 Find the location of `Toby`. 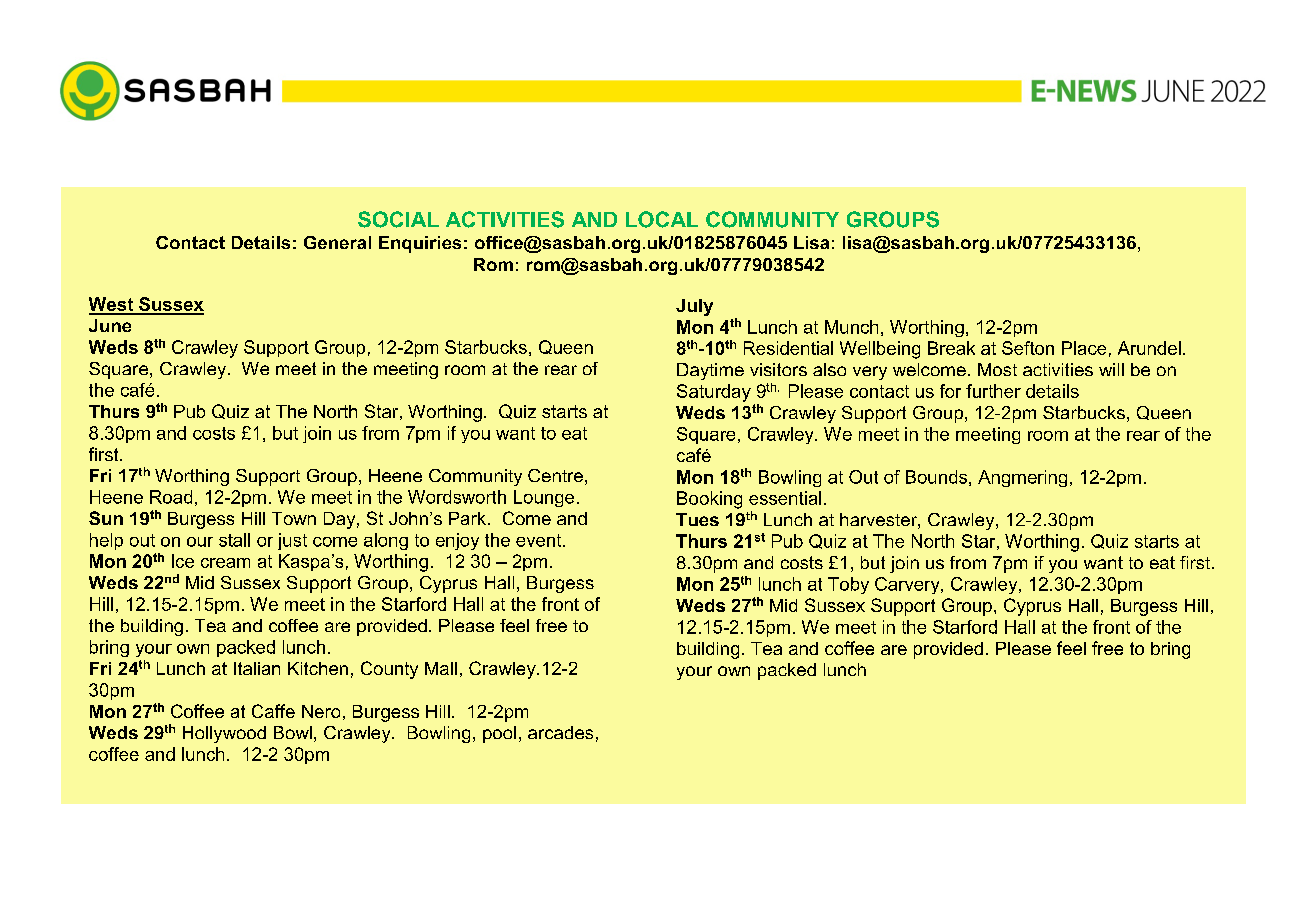

Toby is located at coordinates (848, 585).
